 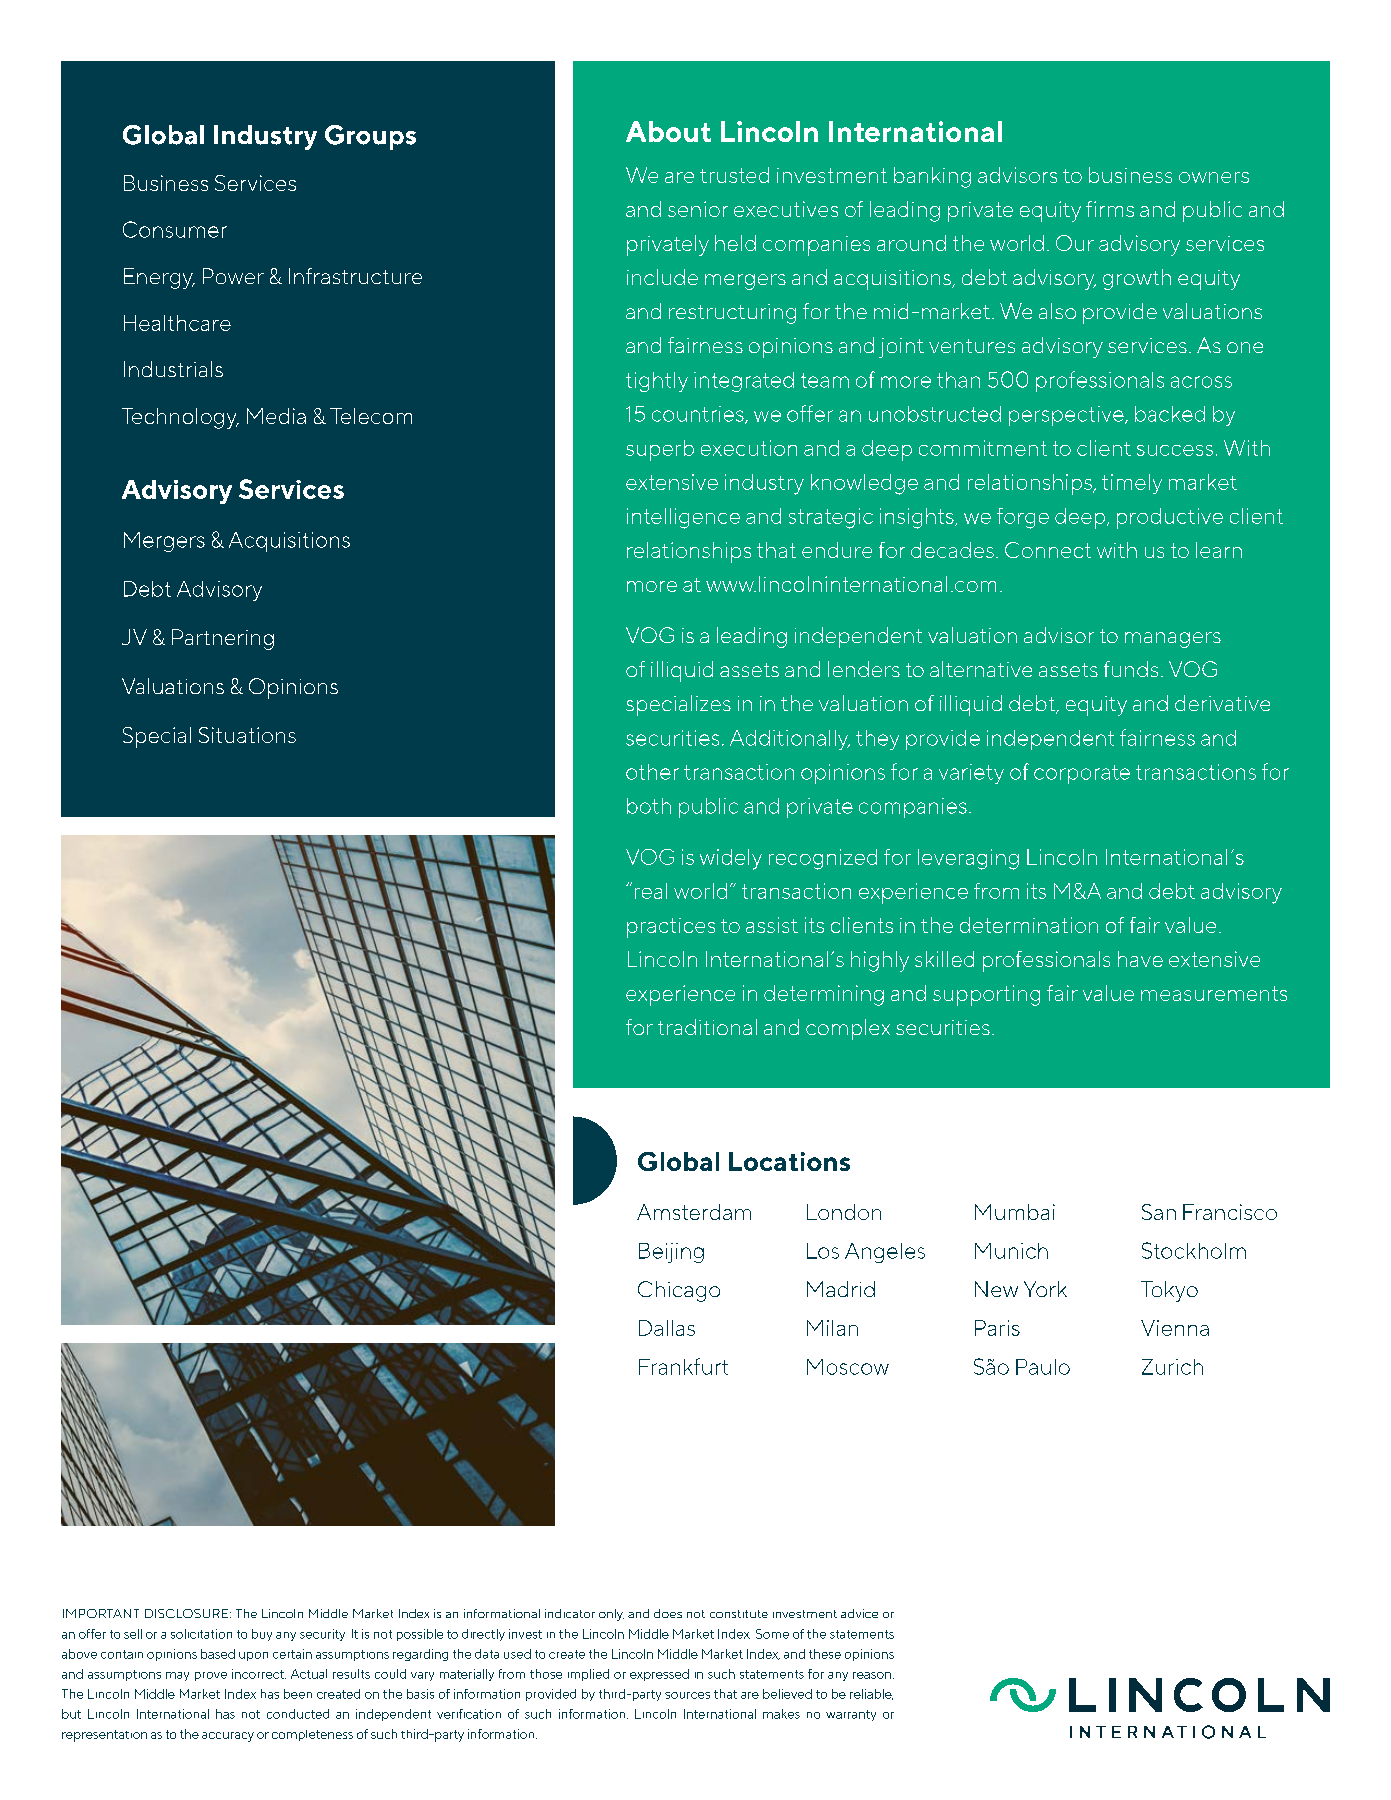 I want to click on senior, so click(x=698, y=209).
